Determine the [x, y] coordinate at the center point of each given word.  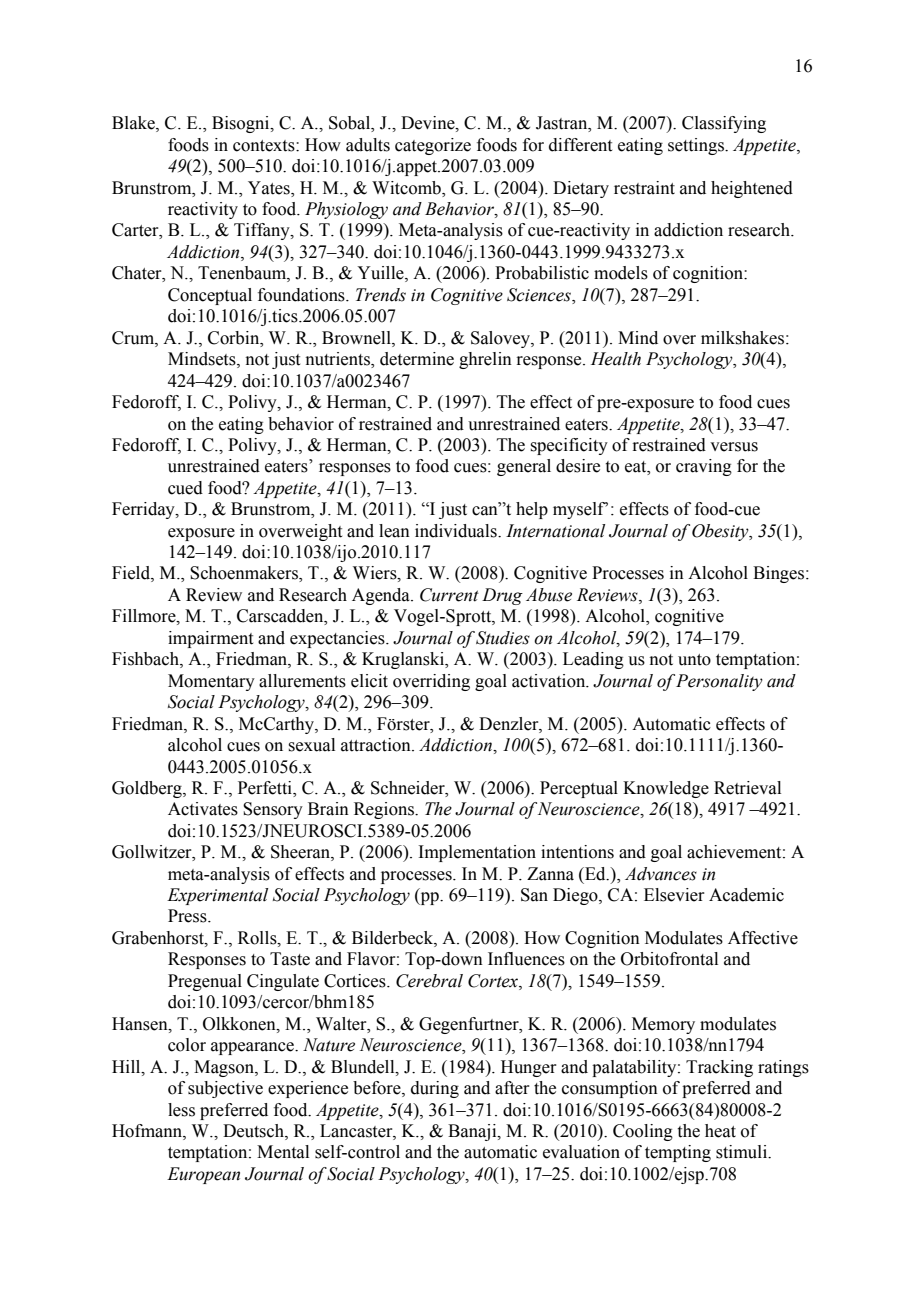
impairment [210, 639]
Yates [270, 188]
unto [694, 660]
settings [697, 146]
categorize [433, 146]
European [203, 1175]
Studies [503, 638]
